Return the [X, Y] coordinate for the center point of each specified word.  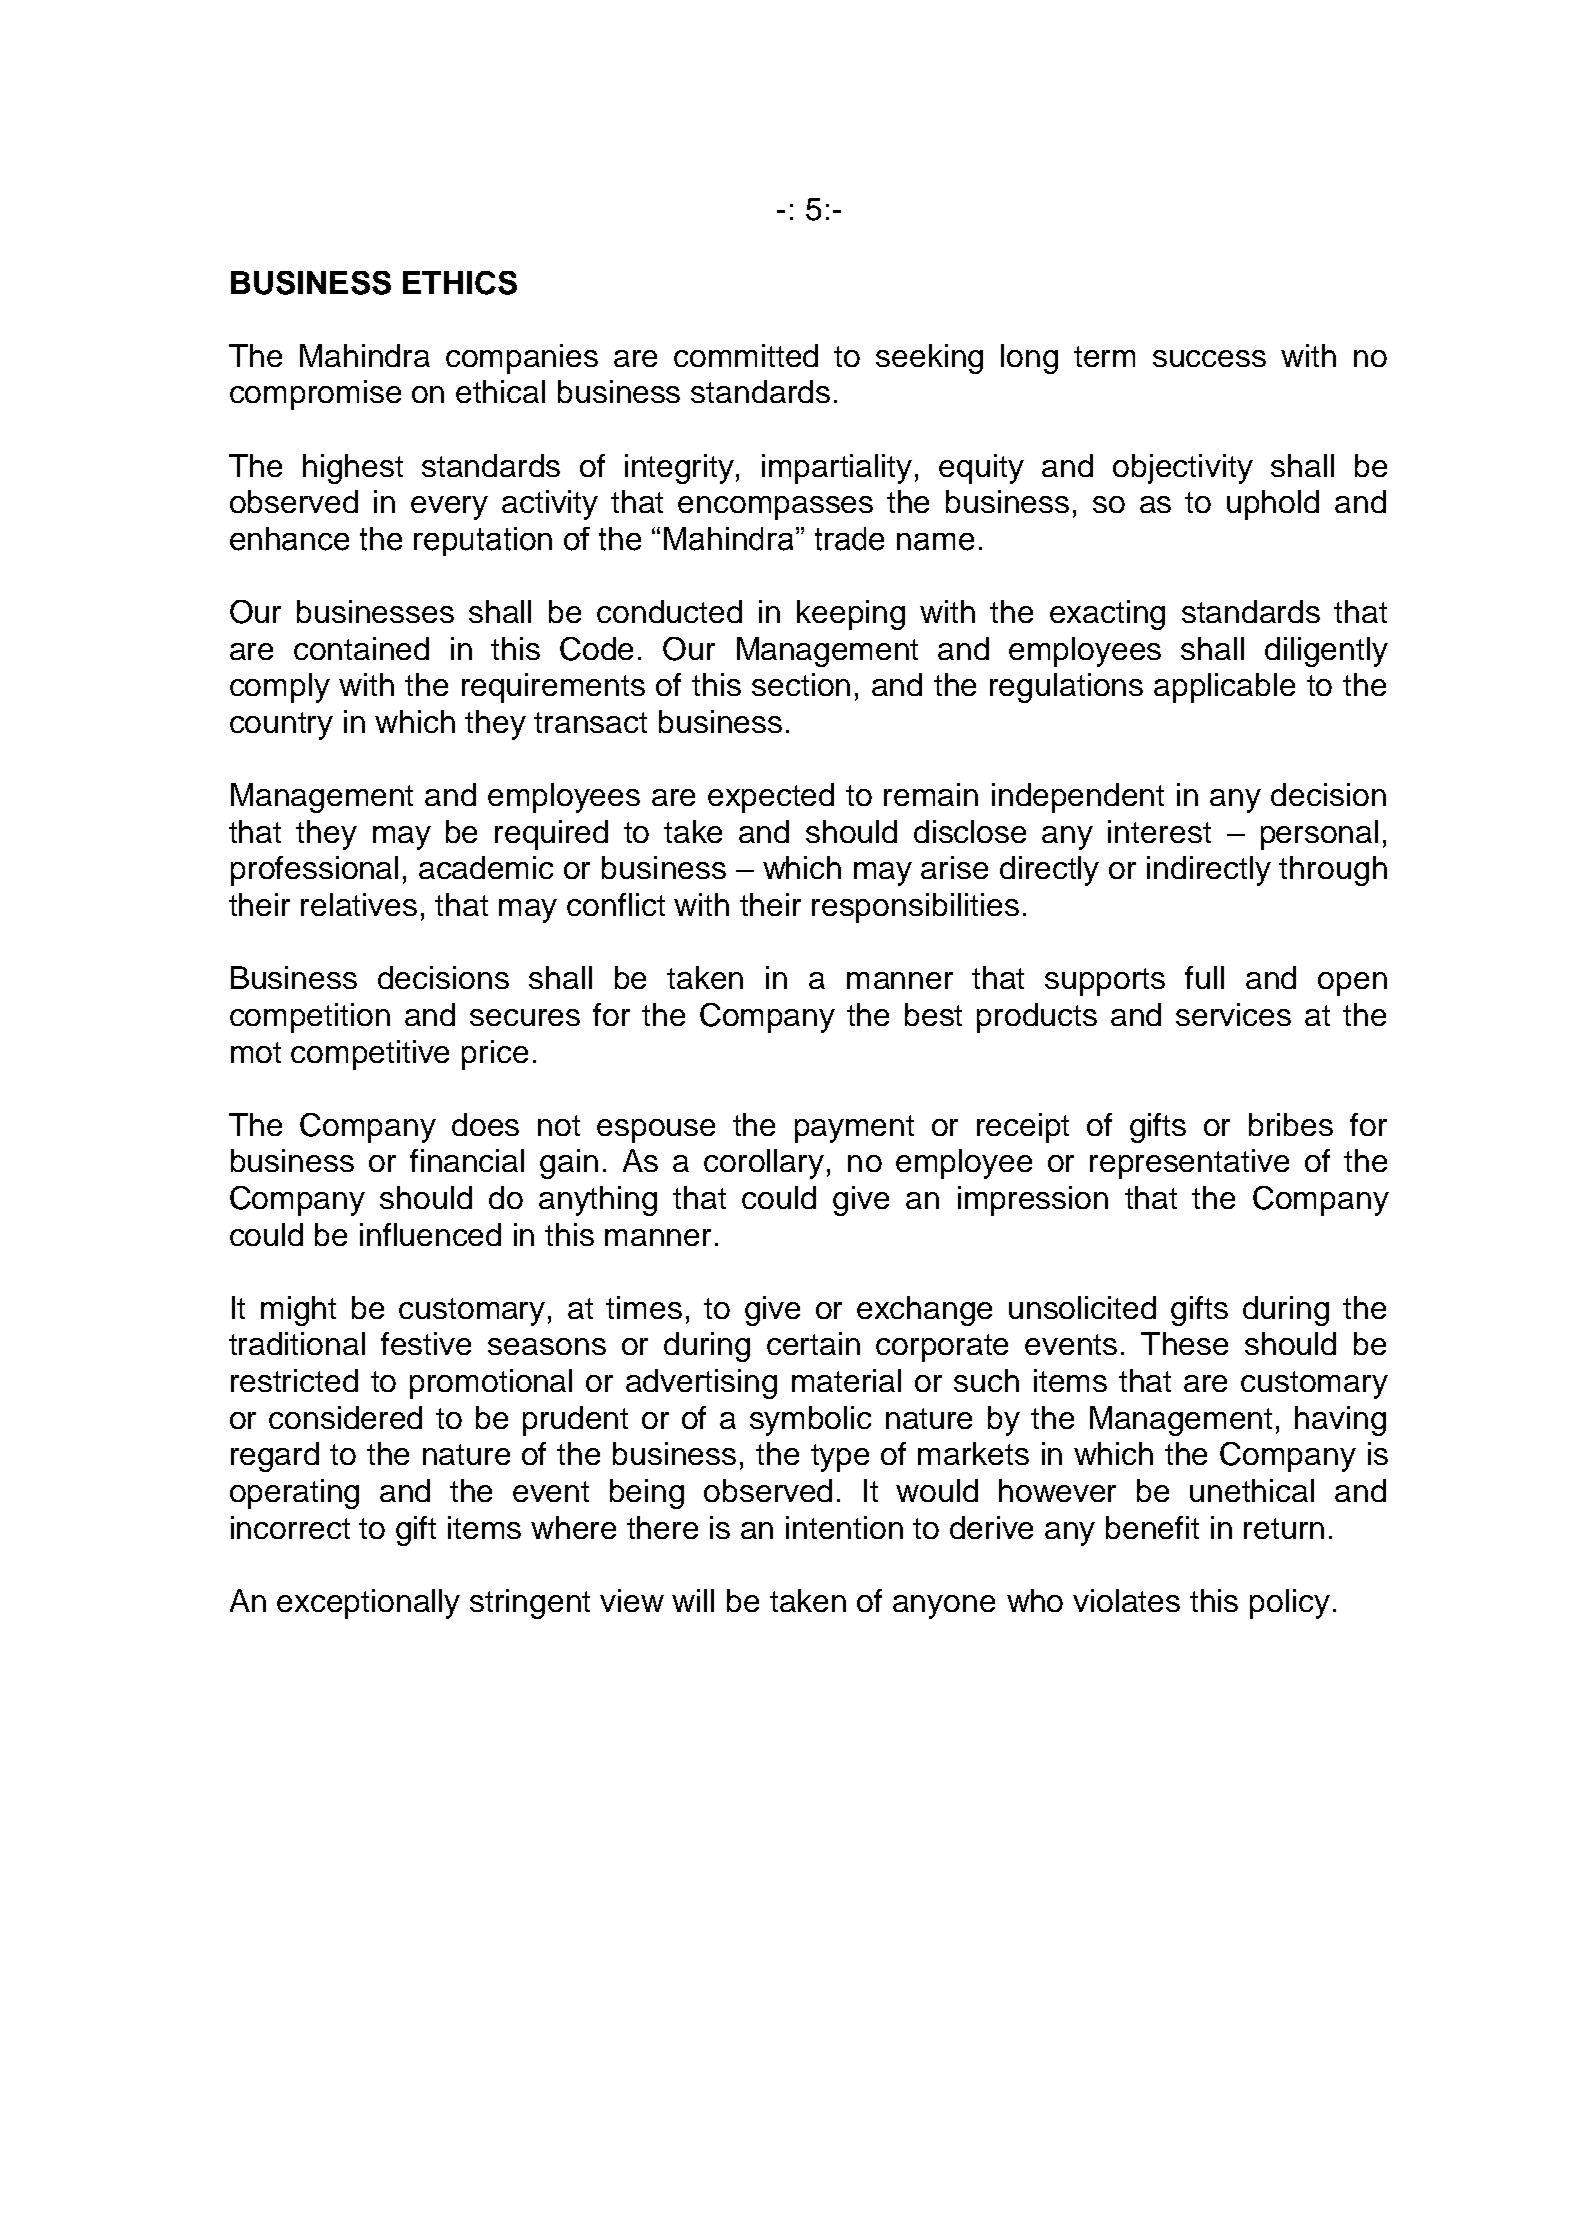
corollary [764, 1164]
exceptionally [368, 1604]
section [801, 684]
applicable [1224, 688]
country [281, 726]
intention [844, 1527]
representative [1189, 1164]
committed [746, 355]
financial [467, 1160]
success [1209, 358]
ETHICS [460, 283]
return [1284, 1528]
